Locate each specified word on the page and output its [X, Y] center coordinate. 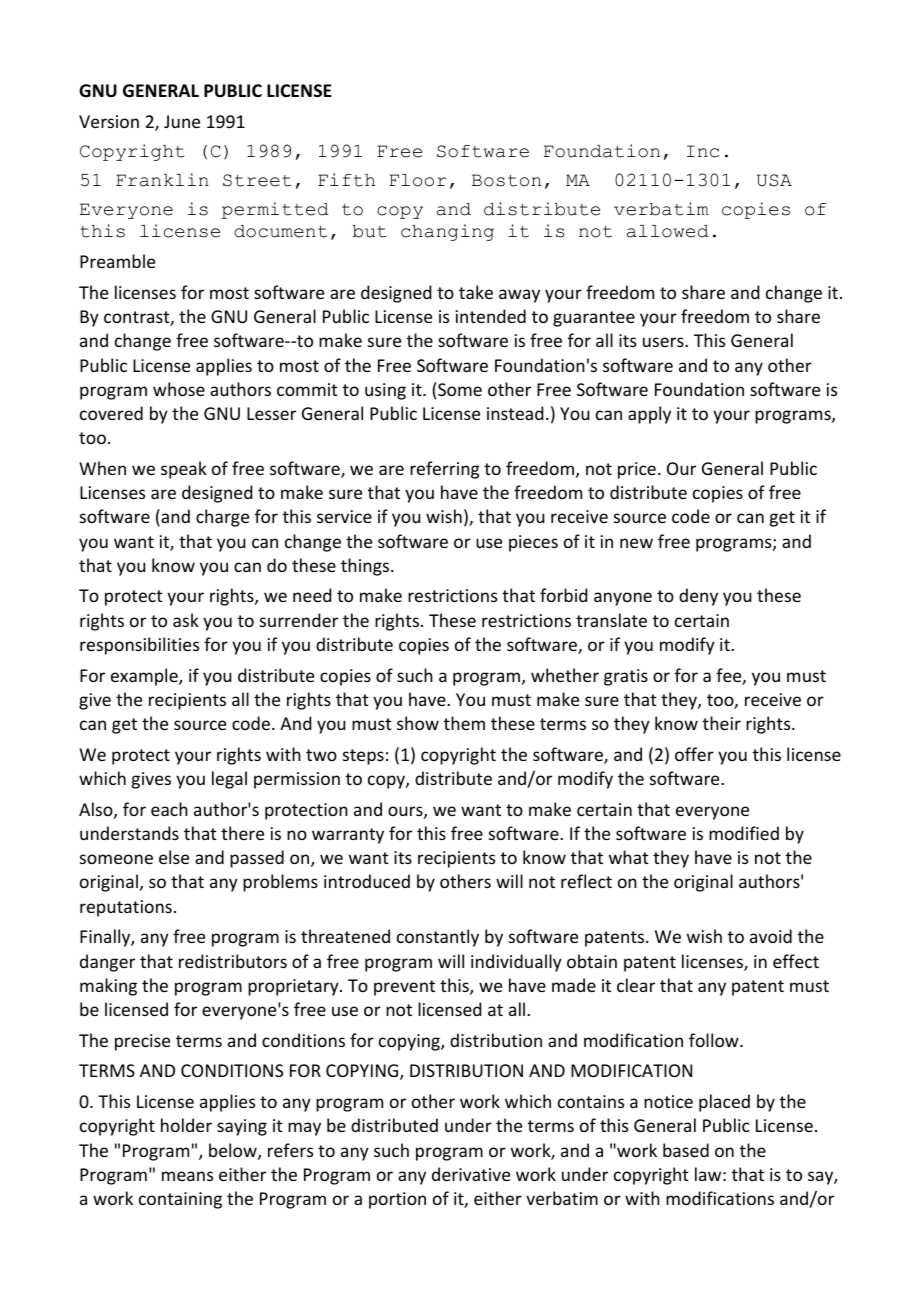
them [464, 723]
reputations [126, 908]
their [722, 723]
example [145, 677]
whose [179, 389]
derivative [471, 1174]
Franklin [162, 180]
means [187, 1176]
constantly [438, 938]
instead [515, 413]
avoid [771, 936]
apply [649, 415]
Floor [417, 180]
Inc [703, 151]
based [686, 1150]
